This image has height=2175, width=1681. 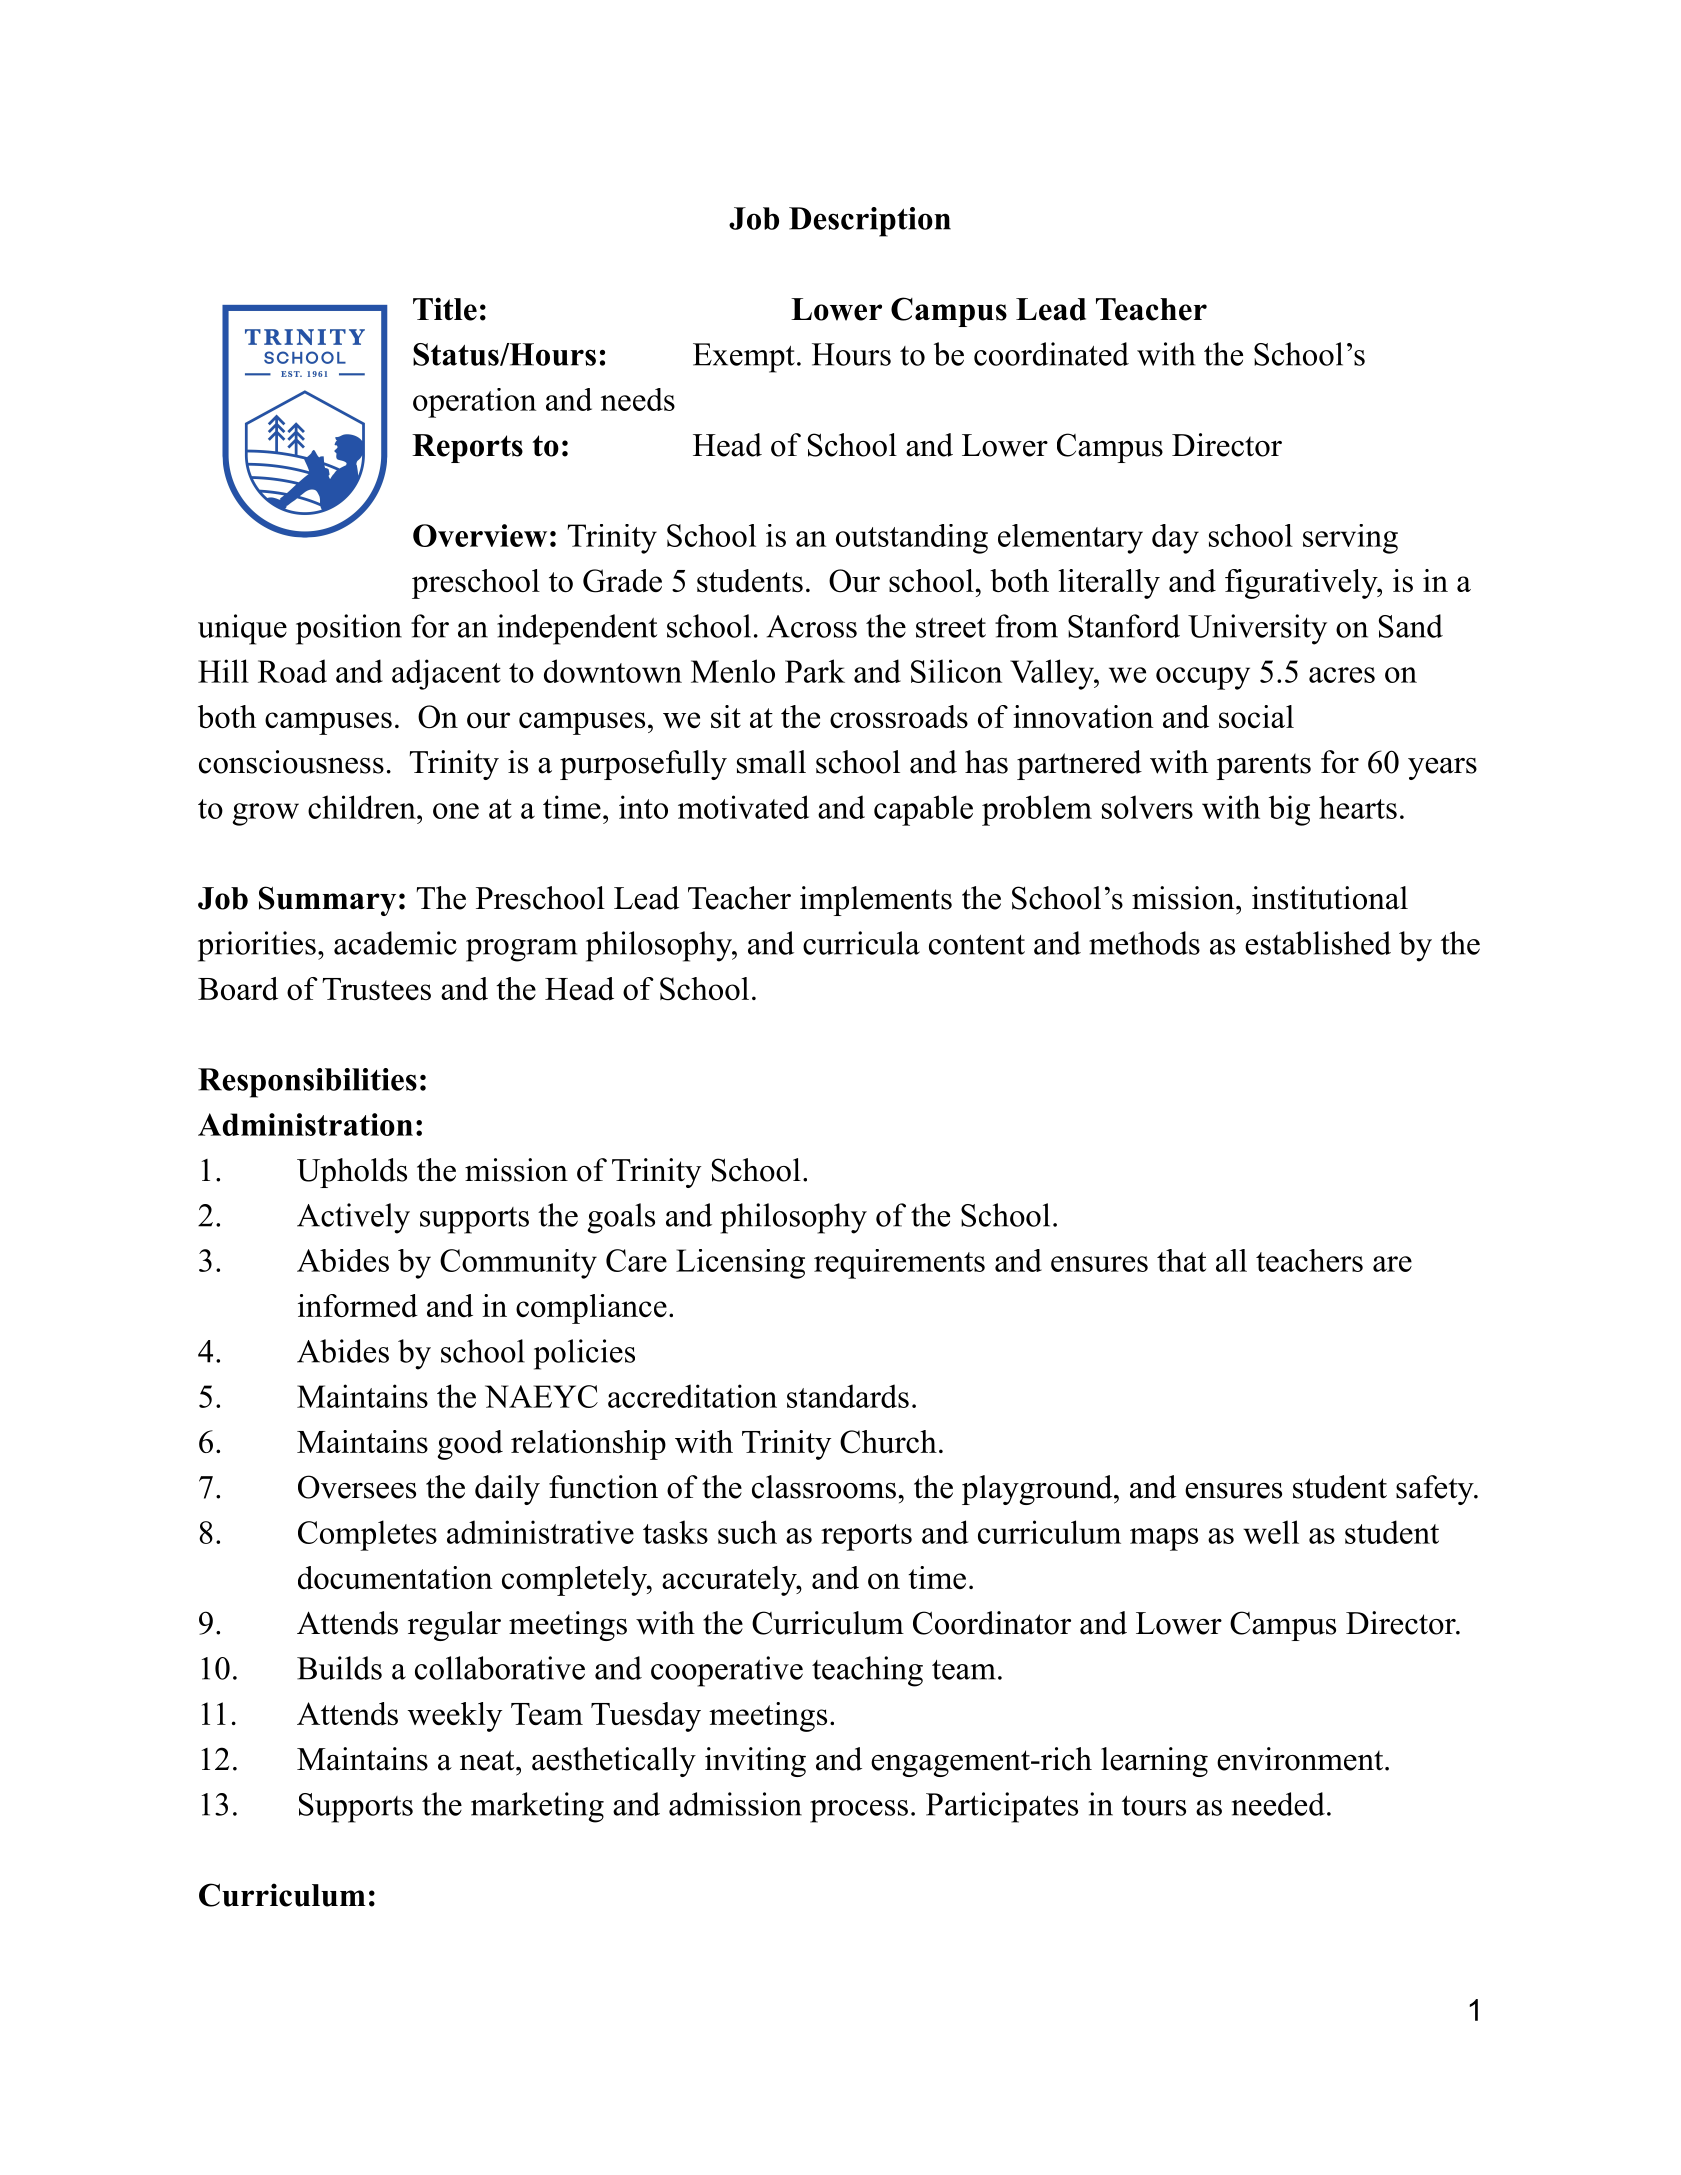 I want to click on weekly, so click(x=455, y=1717).
